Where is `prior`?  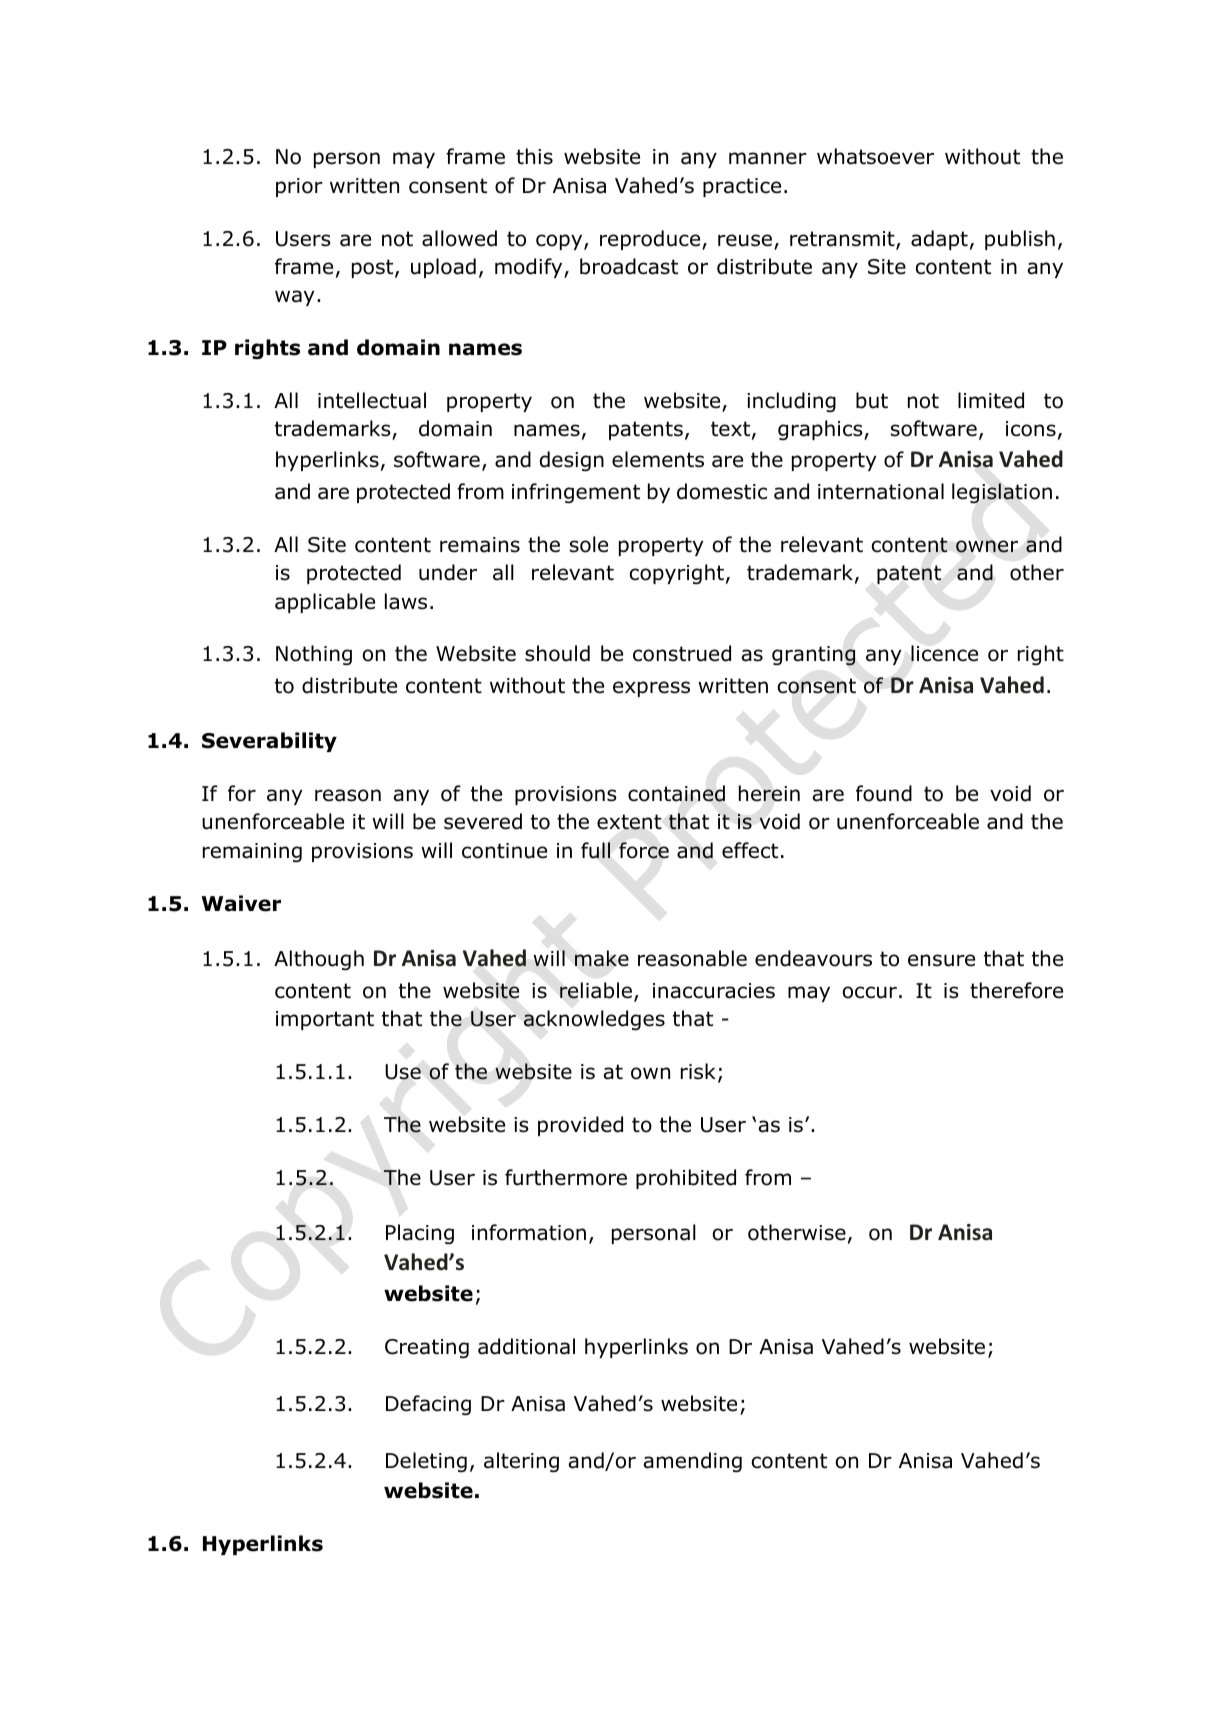 prior is located at coordinates (299, 187).
